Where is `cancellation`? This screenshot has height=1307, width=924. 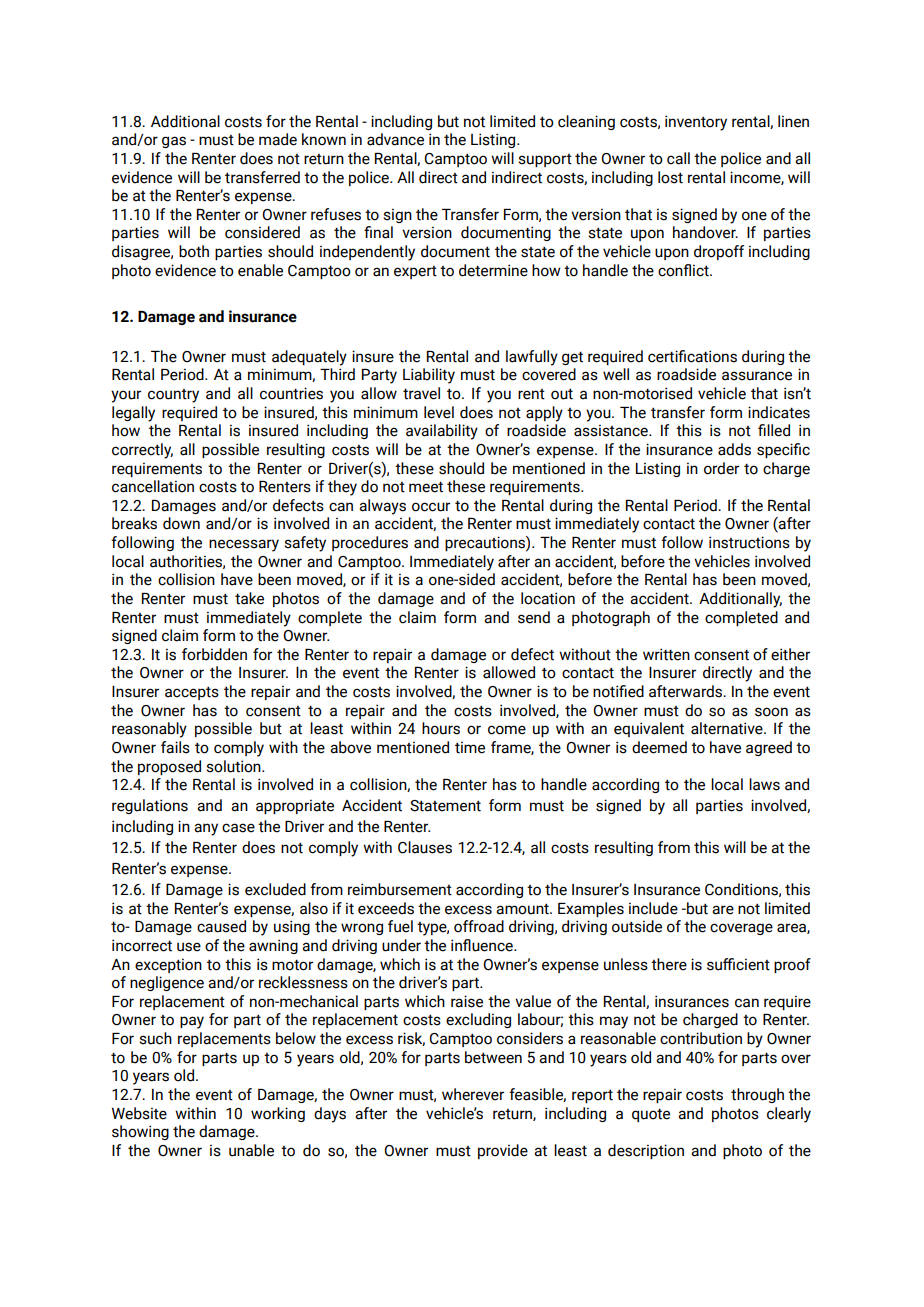
cancellation is located at coordinates (153, 486).
